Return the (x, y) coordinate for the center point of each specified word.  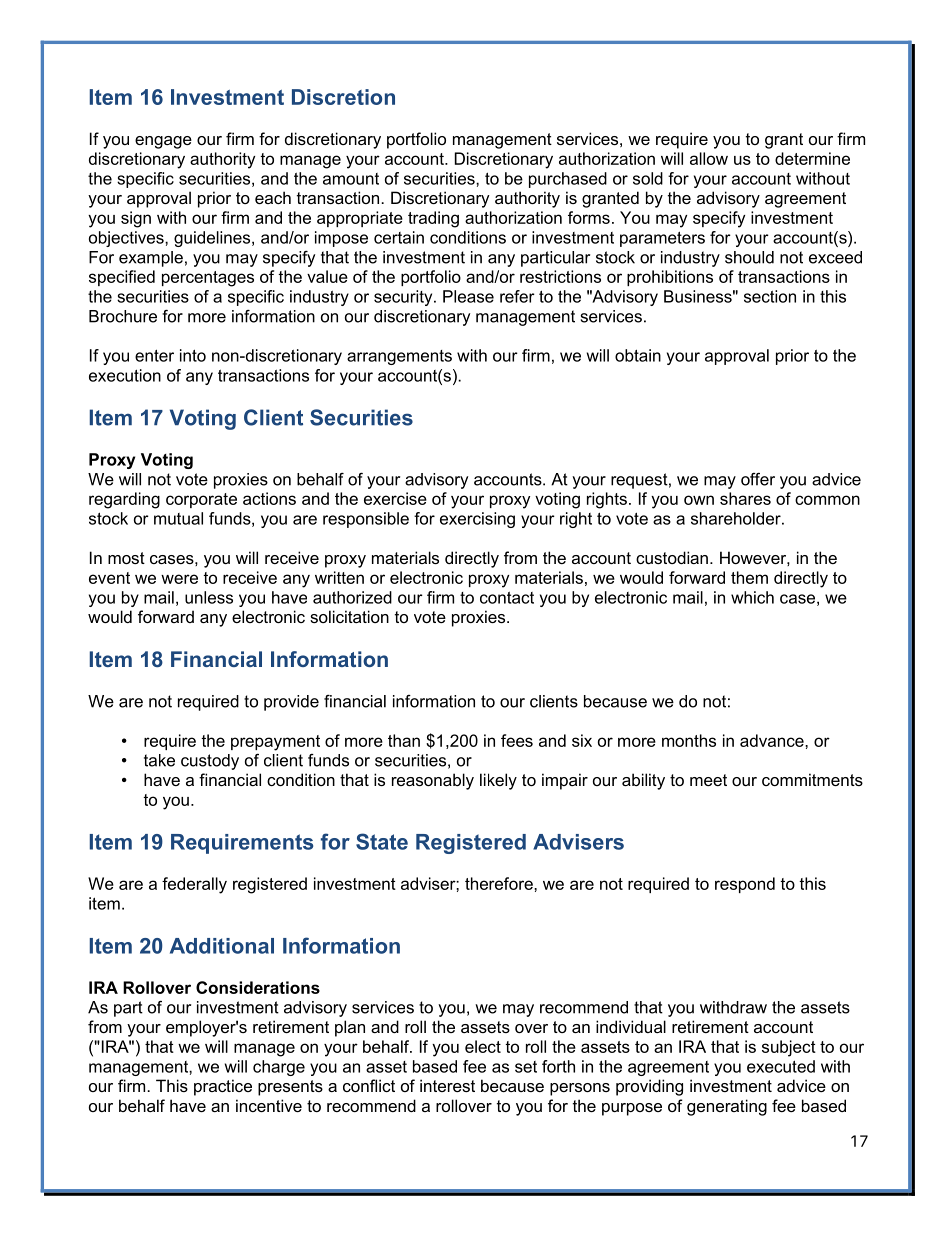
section (770, 296)
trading (433, 219)
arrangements (399, 357)
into (193, 355)
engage (163, 142)
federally (194, 885)
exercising (477, 520)
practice (223, 1087)
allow (709, 158)
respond (745, 885)
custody (210, 762)
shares (745, 498)
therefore (500, 883)
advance (773, 740)
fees (517, 740)
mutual (178, 518)
